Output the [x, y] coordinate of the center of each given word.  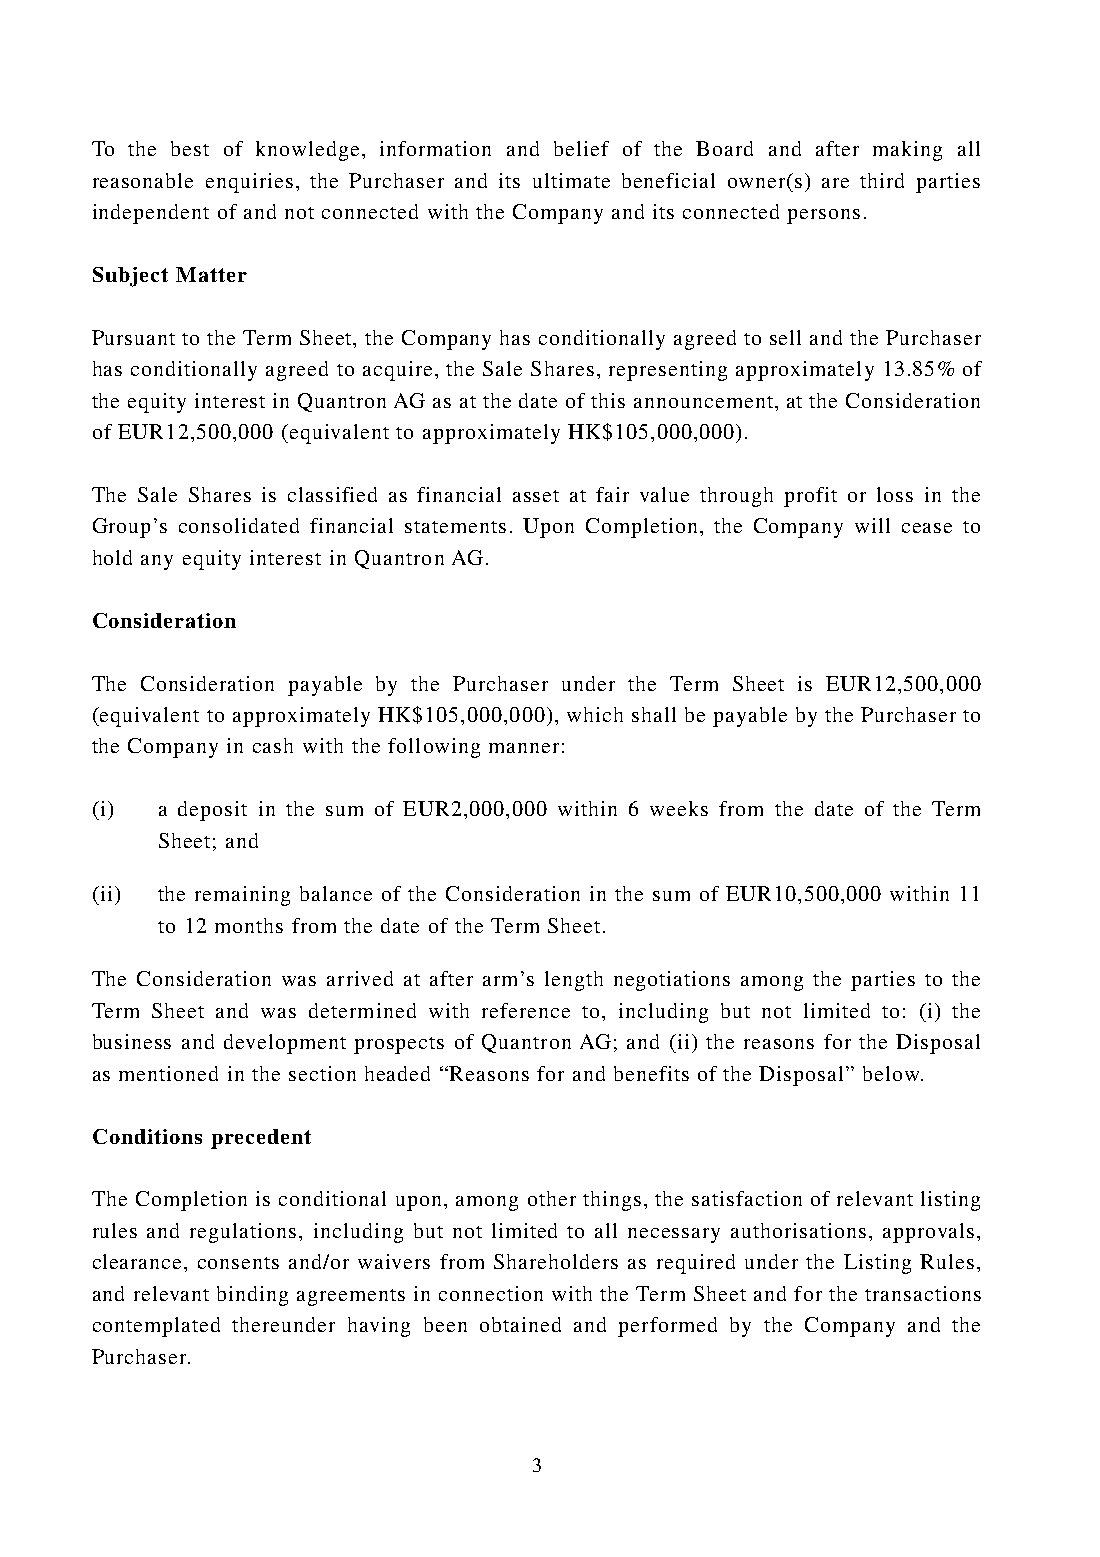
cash [273, 745]
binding [252, 1296]
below [892, 1073]
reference [526, 1010]
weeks [679, 808]
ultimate [571, 180]
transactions [923, 1293]
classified [332, 494]
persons [823, 216]
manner [524, 748]
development [285, 1044]
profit [810, 497]
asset [536, 496]
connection [491, 1293]
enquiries [249, 183]
